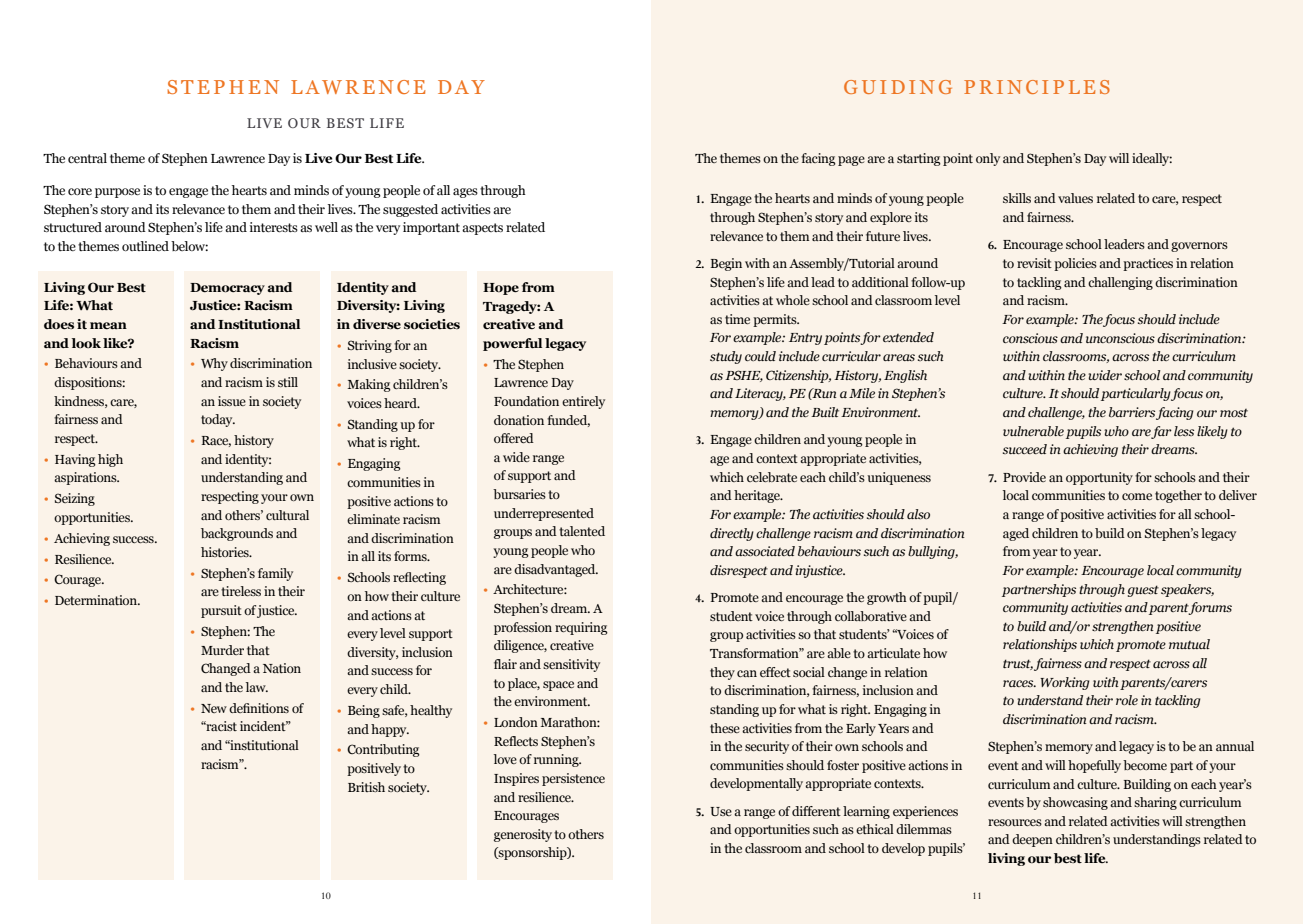 The image size is (1303, 924). Describe the element at coordinates (1075, 803) in the screenshot. I see `showcasing` at that location.
